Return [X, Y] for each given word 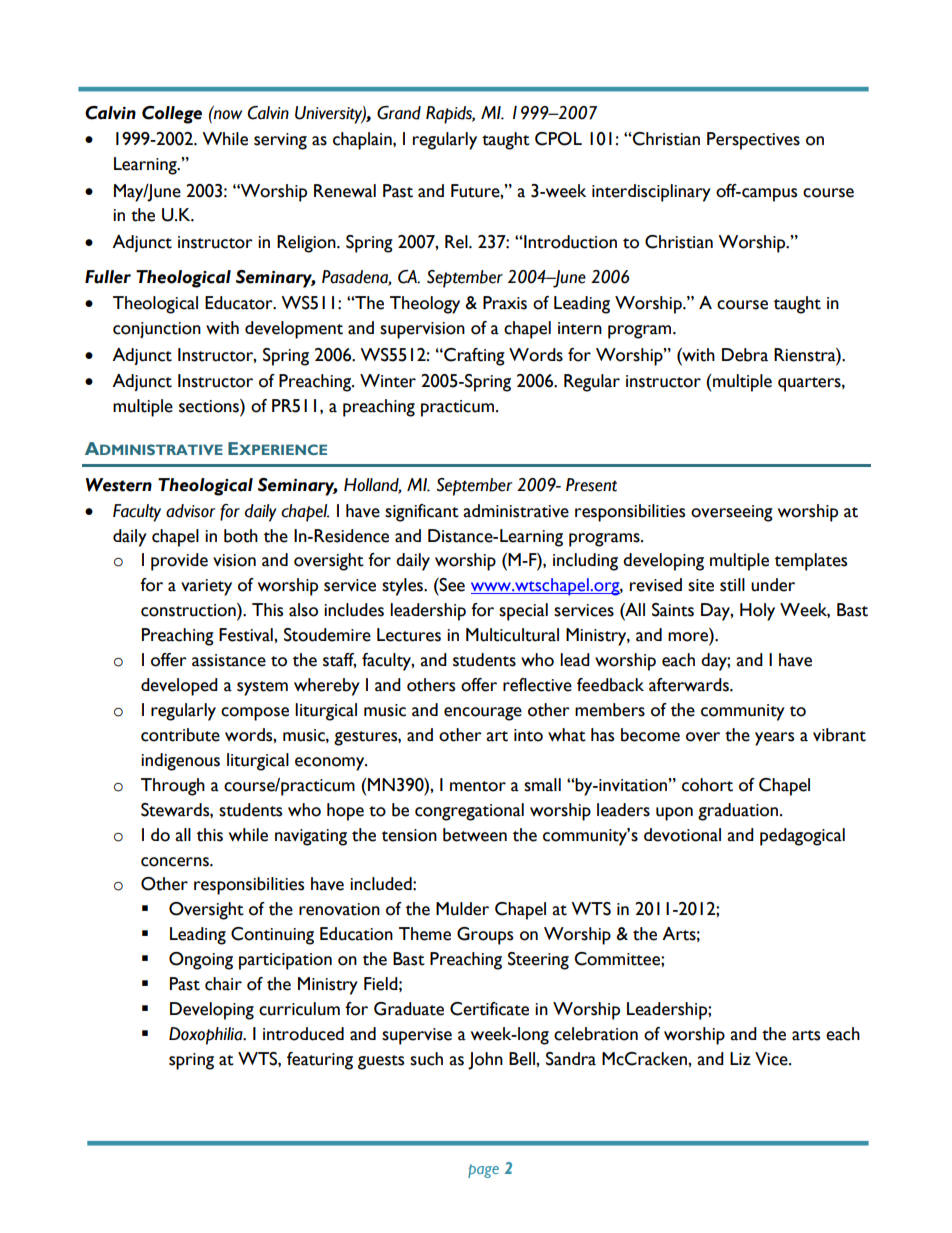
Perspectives [753, 141]
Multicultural [512, 635]
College [172, 115]
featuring [320, 1061]
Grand [399, 113]
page [483, 1171]
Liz [740, 1058]
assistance [229, 660]
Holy [757, 612]
